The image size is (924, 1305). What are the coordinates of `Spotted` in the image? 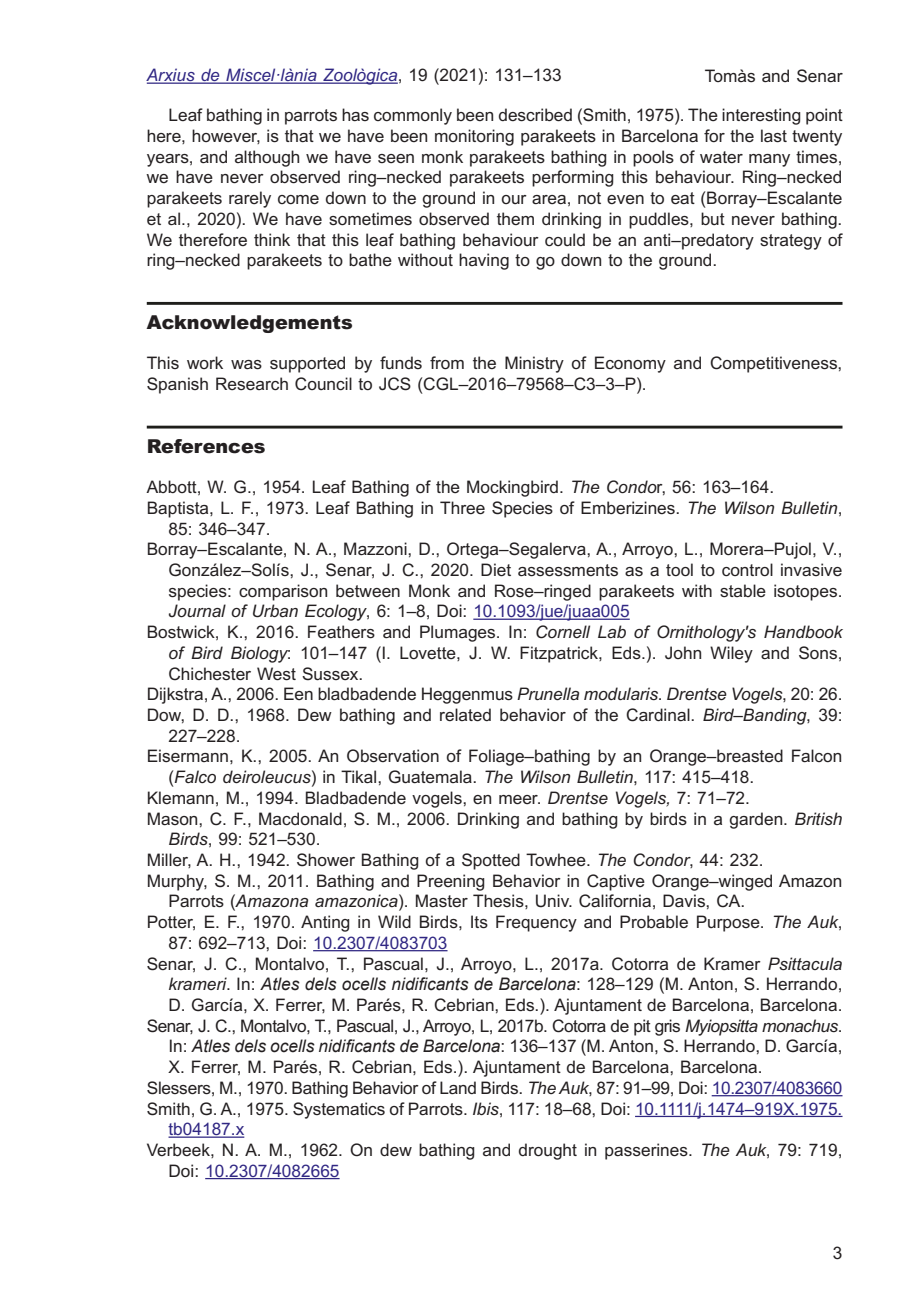 It's located at (491, 861).
